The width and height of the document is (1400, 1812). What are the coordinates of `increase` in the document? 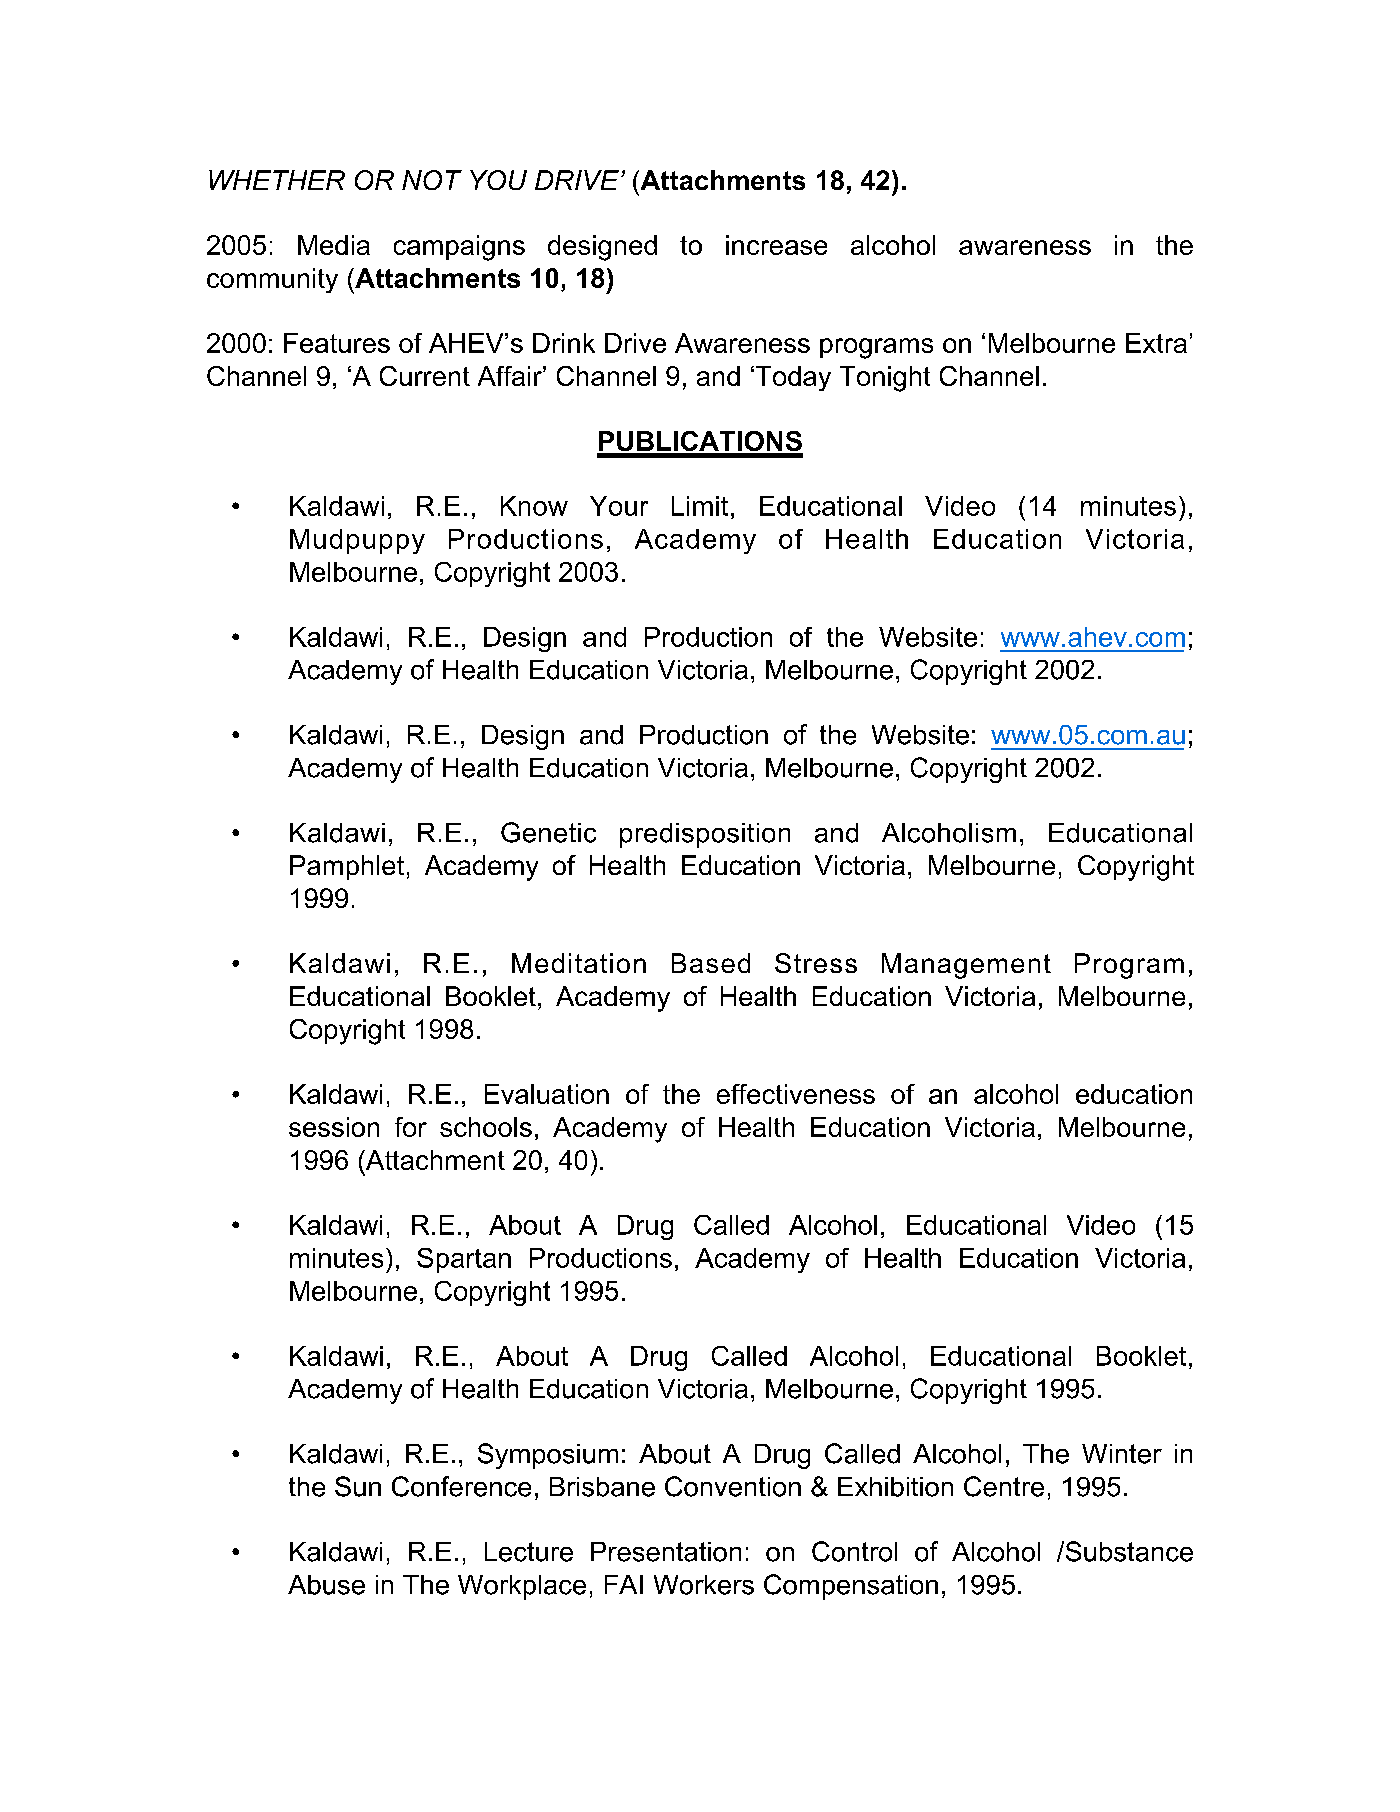 It's located at (776, 245).
